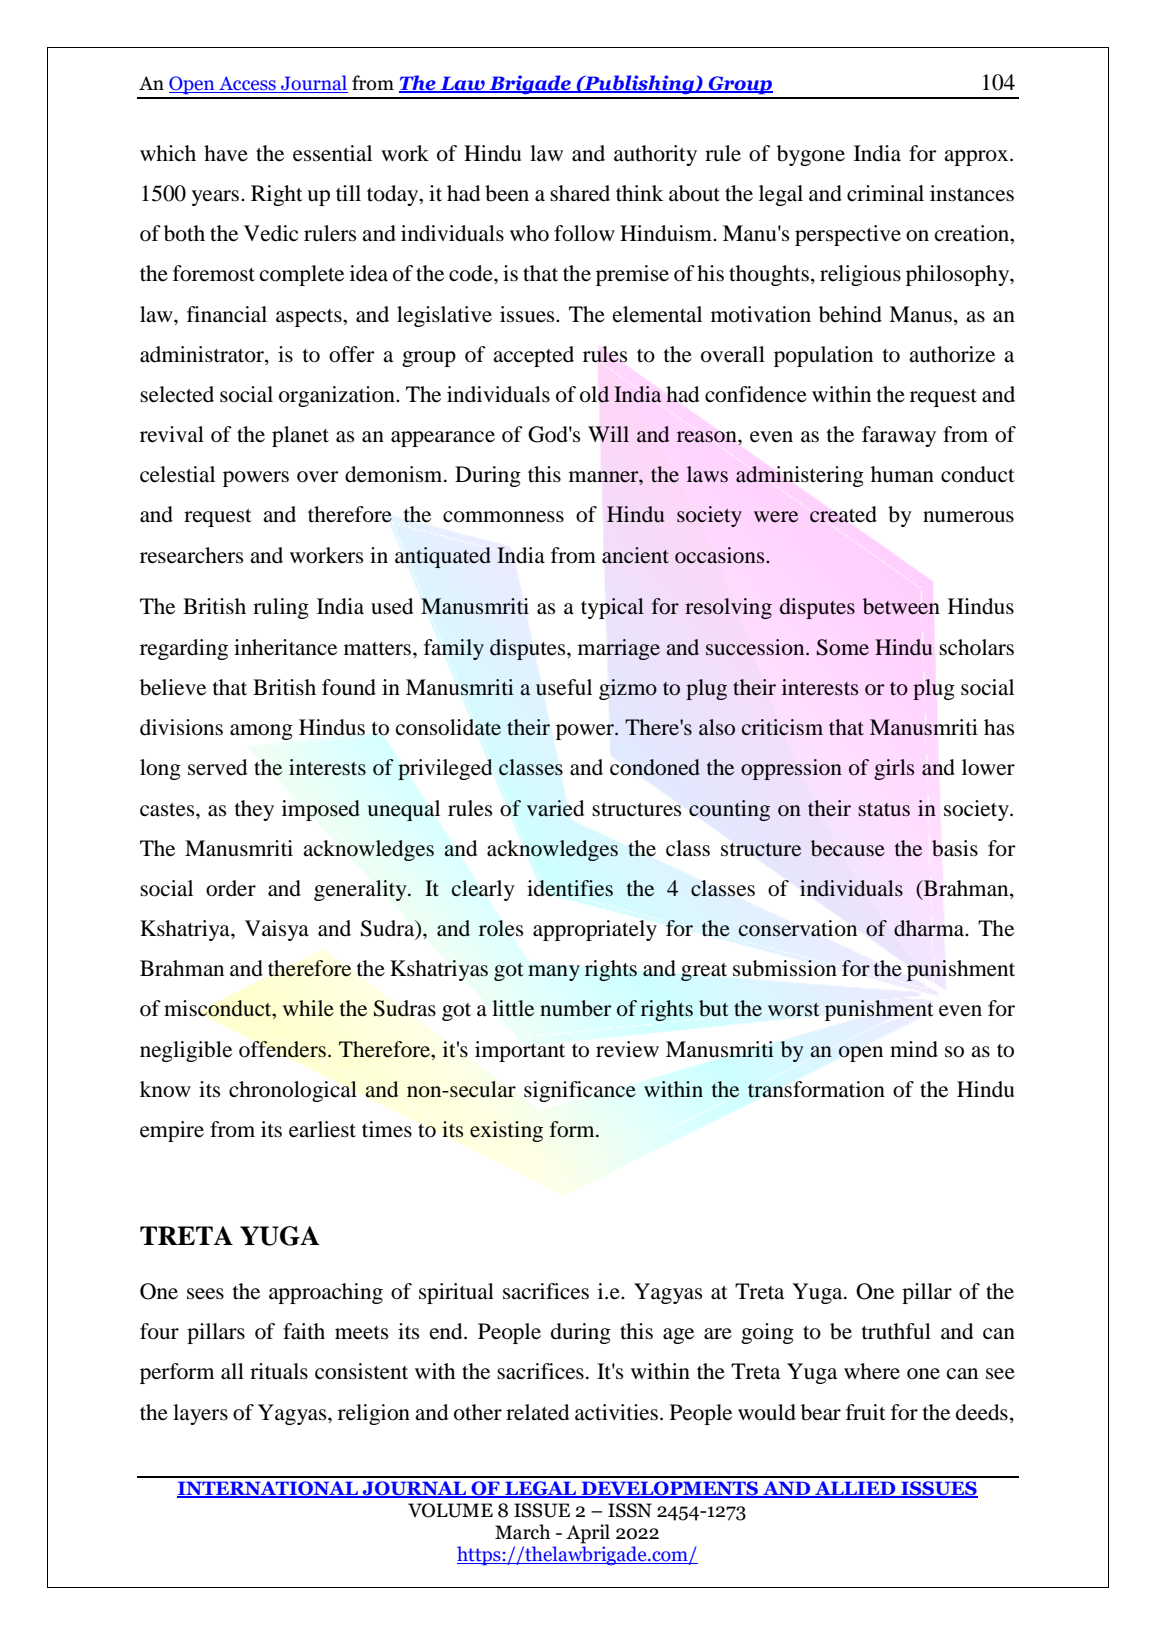  What do you see at coordinates (884, 810) in the document?
I see `status` at bounding box center [884, 810].
